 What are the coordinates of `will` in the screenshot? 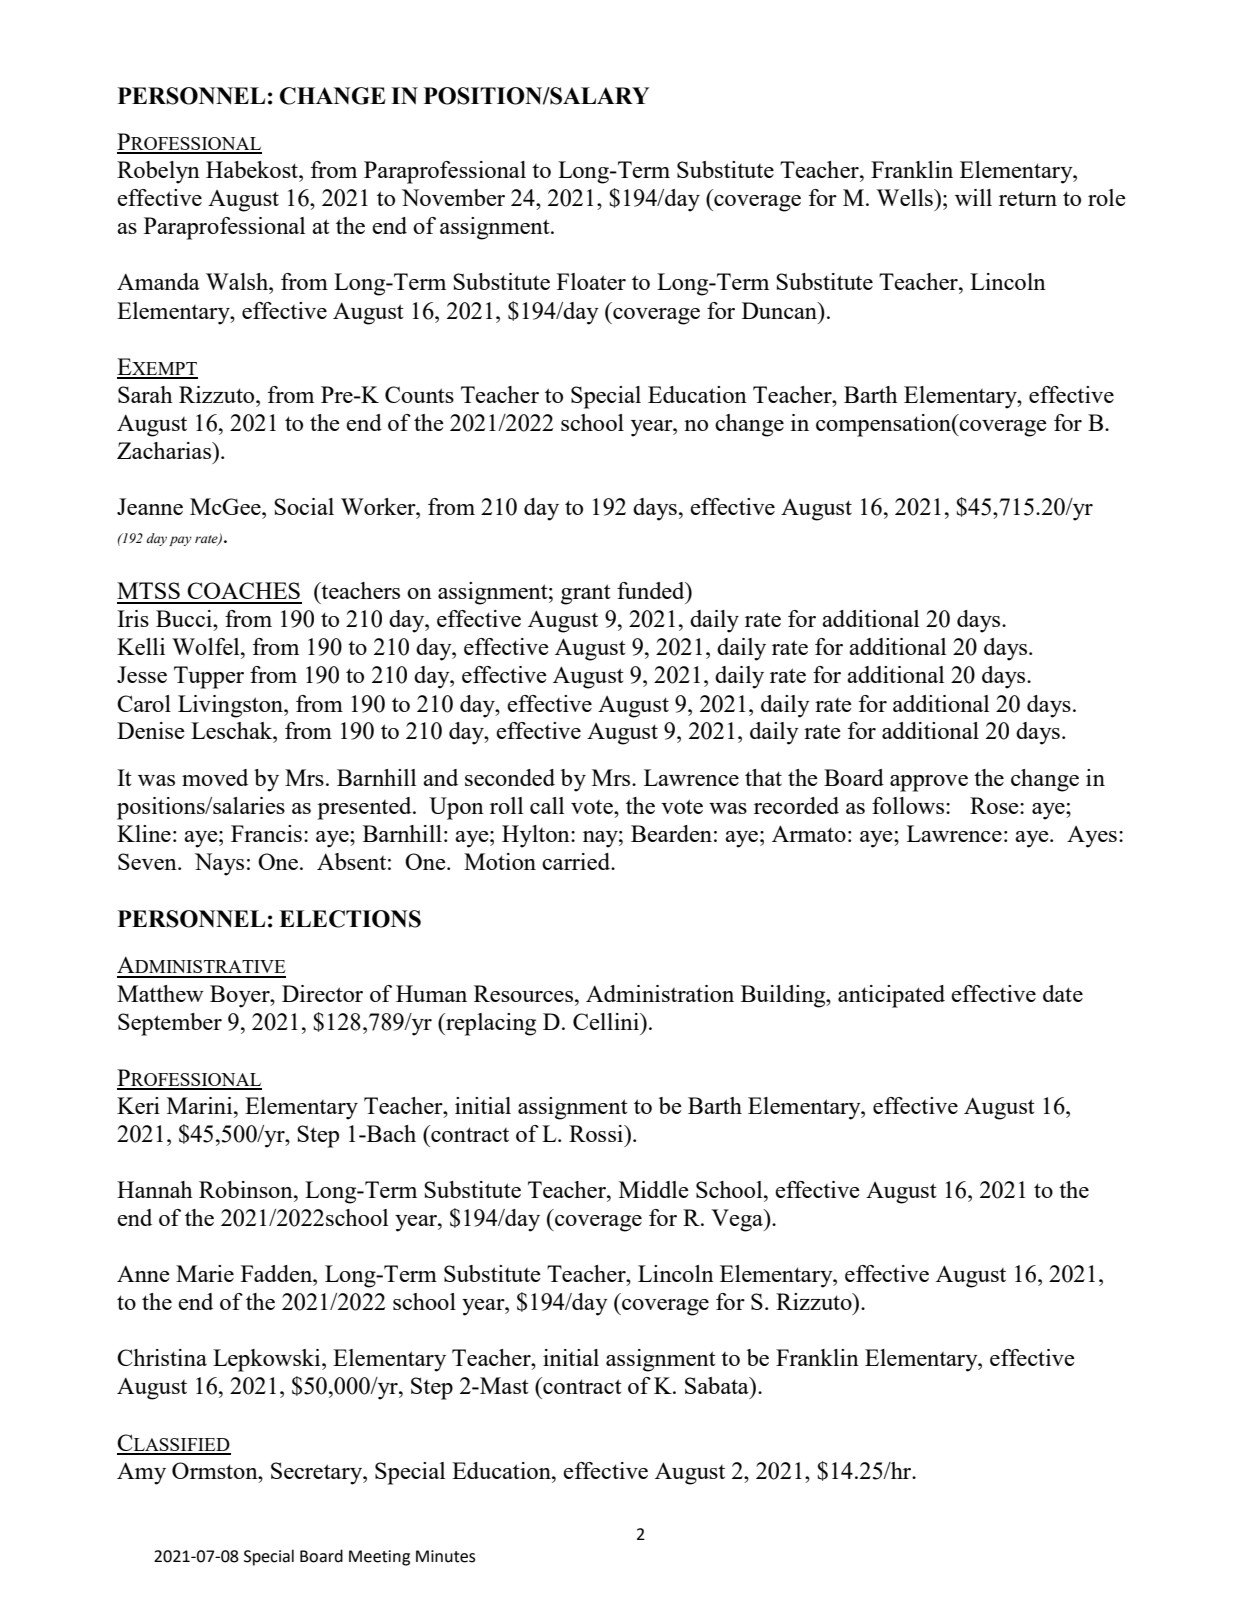 It's located at (973, 197).
